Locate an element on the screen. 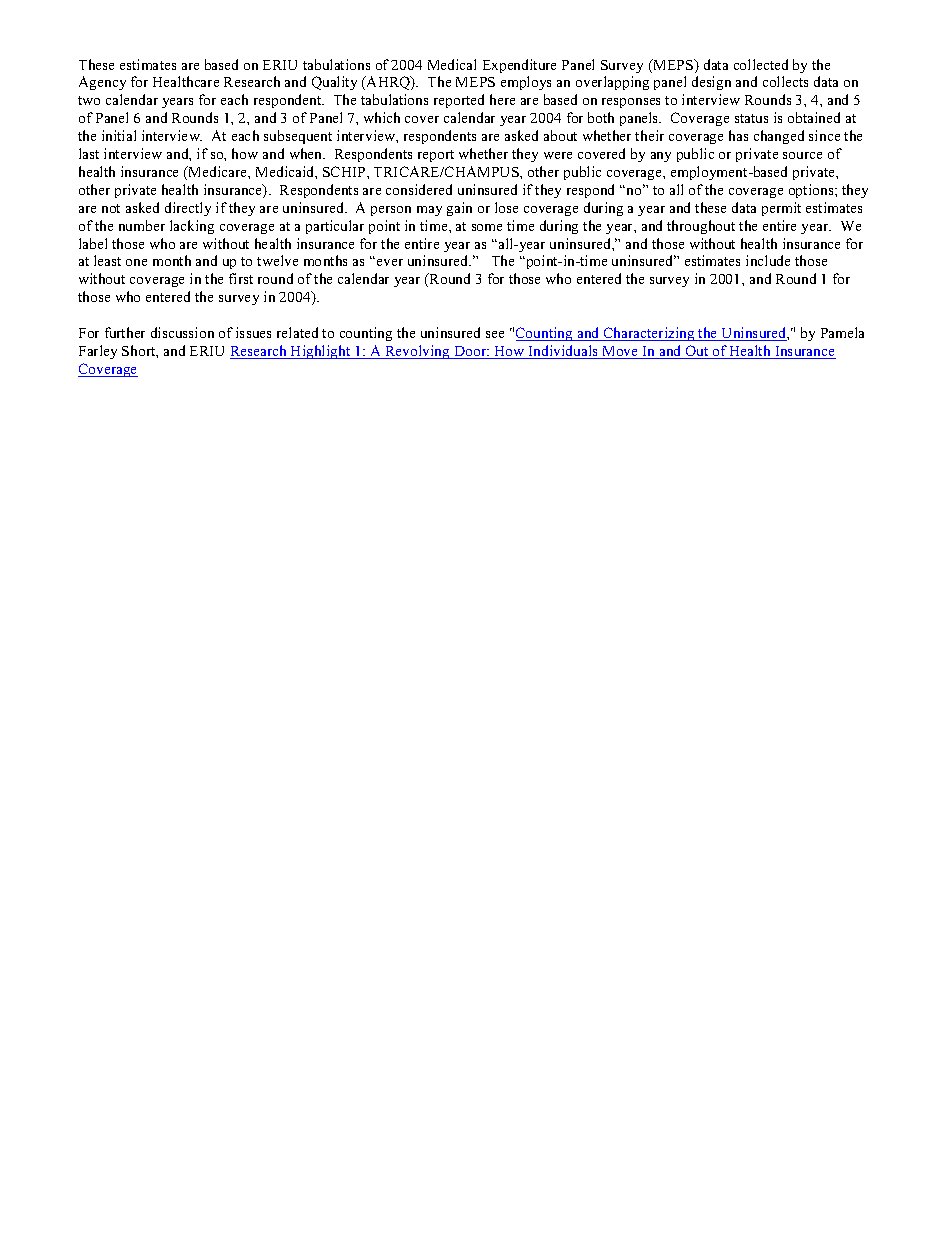 The height and width of the screenshot is (1233, 952). discussion is located at coordinates (182, 332).
